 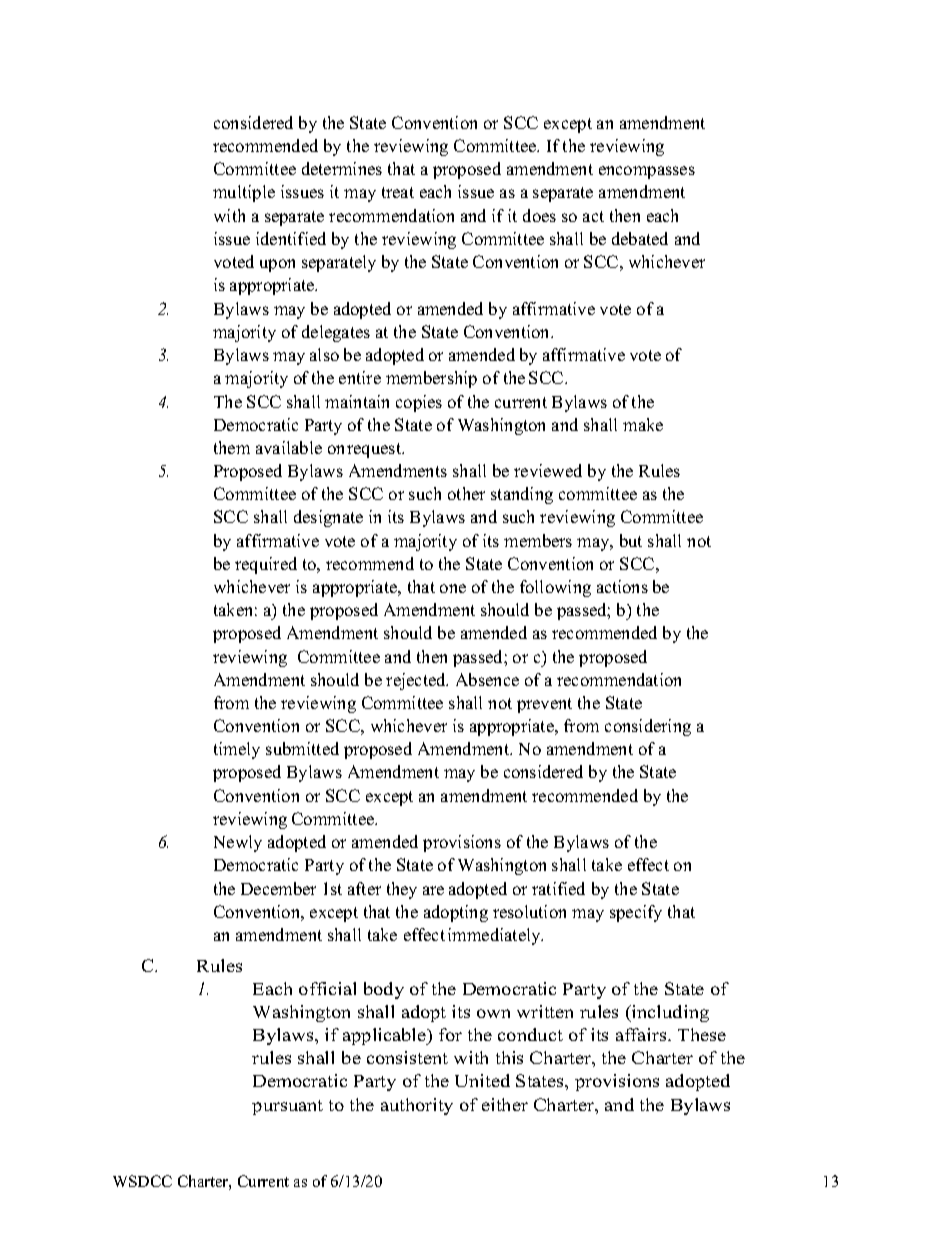 I want to click on submitted, so click(x=302, y=748).
